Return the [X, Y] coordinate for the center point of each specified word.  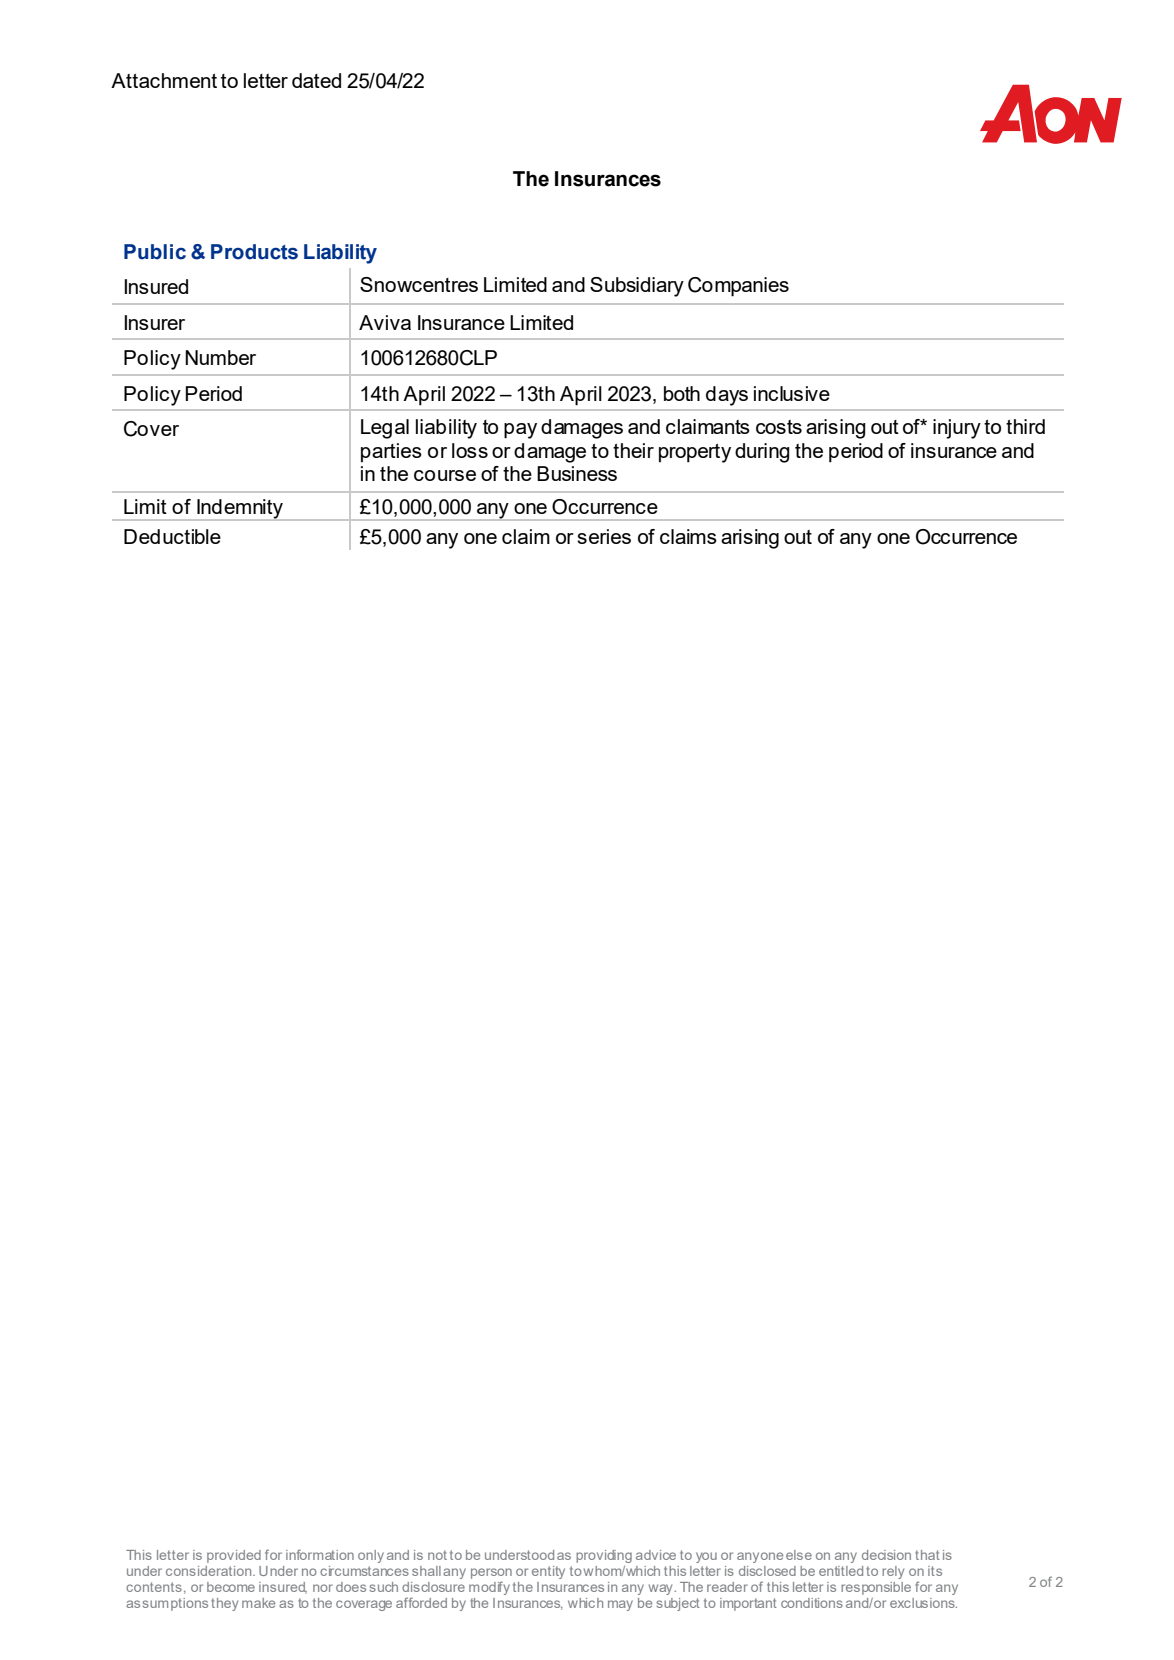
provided [234, 1556]
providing [604, 1556]
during [762, 453]
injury [957, 429]
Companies [738, 287]
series [604, 536]
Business [577, 473]
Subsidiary [637, 287]
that [927, 1555]
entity [548, 1572]
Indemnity [240, 510]
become [231, 1587]
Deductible [172, 536]
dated [316, 80]
